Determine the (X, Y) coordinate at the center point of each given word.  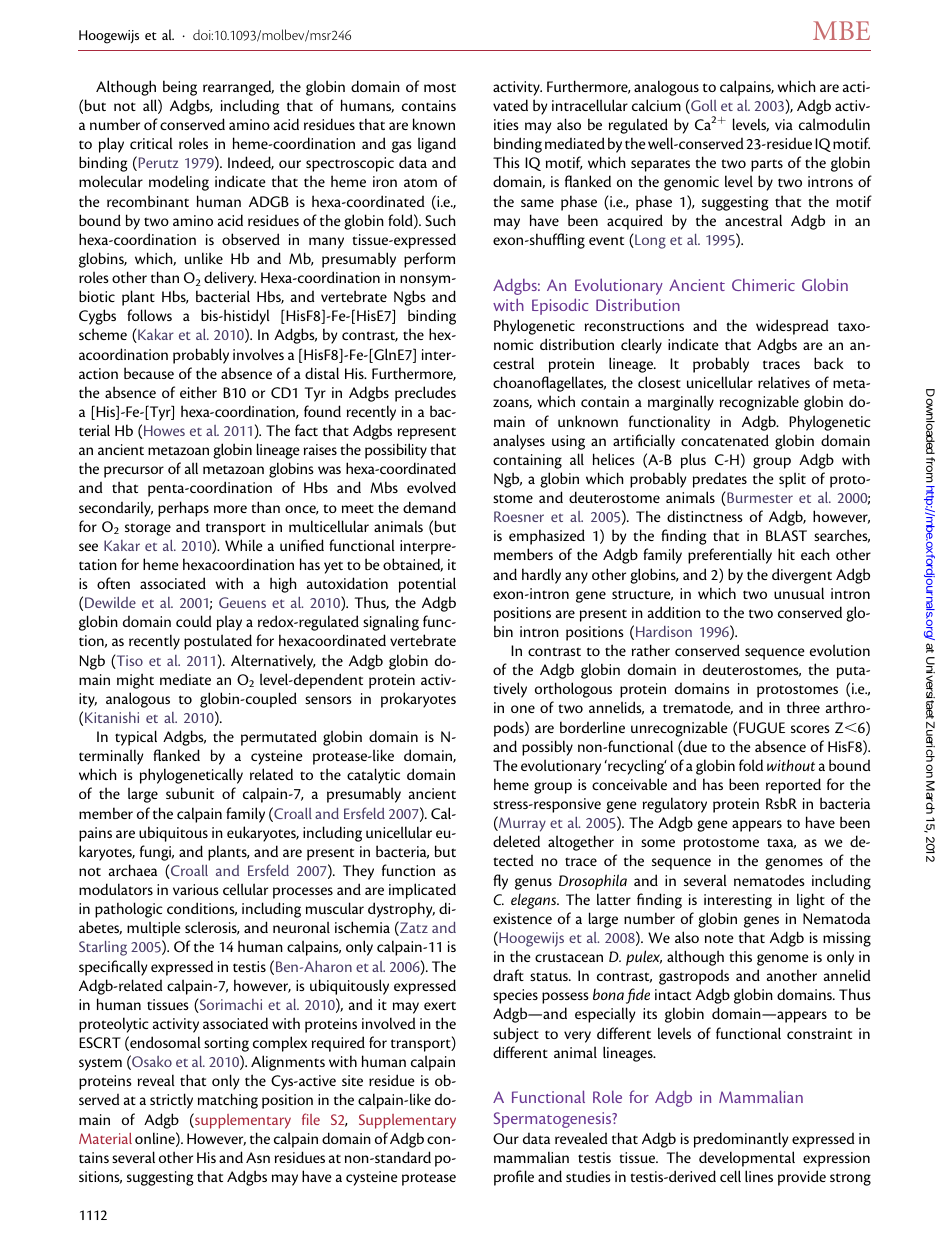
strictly (171, 1101)
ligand (437, 145)
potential (427, 585)
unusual (799, 593)
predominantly (741, 1140)
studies (588, 1176)
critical (151, 143)
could (193, 621)
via (784, 124)
